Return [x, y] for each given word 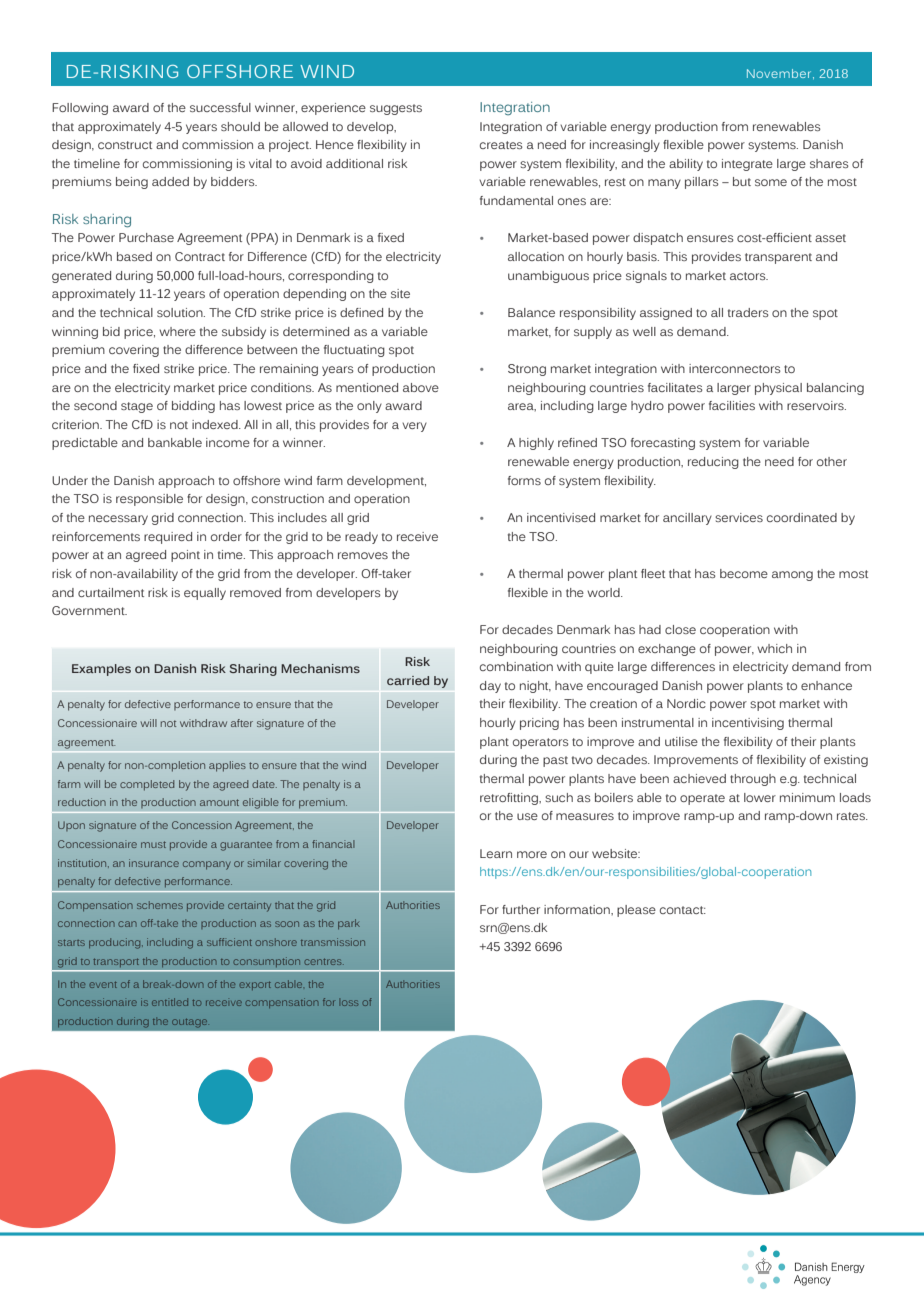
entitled [170, 1002]
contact [683, 910]
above [421, 387]
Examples [101, 670]
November [780, 74]
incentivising [748, 724]
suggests [396, 109]
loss [350, 1003]
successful [220, 107]
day [490, 687]
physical [778, 389]
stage [137, 407]
